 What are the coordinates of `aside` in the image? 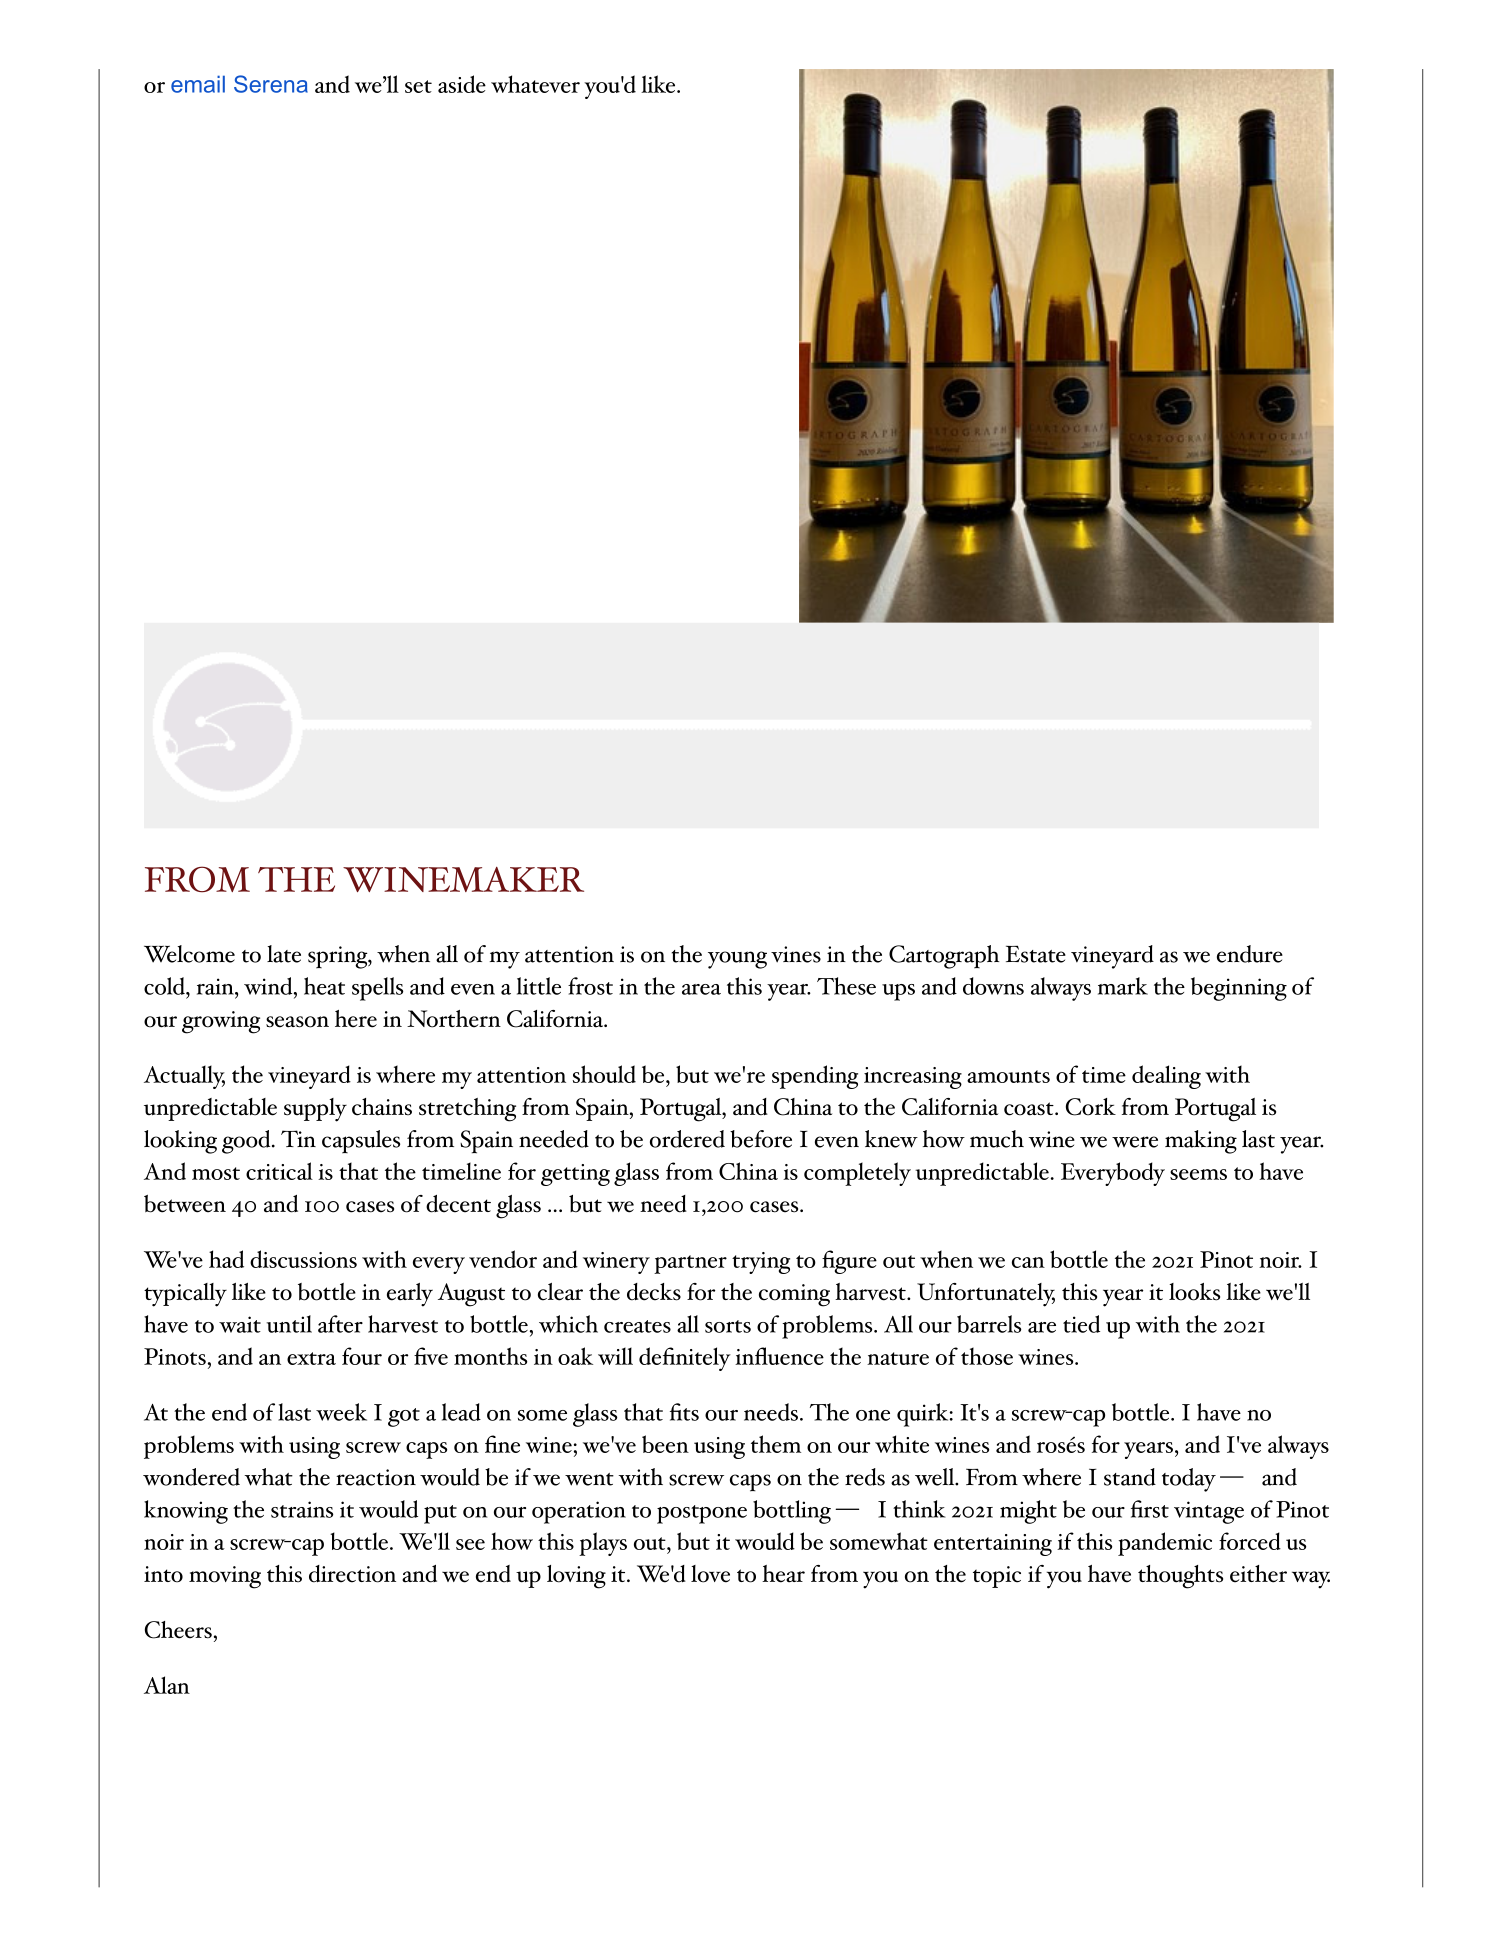 It's located at (462, 84).
